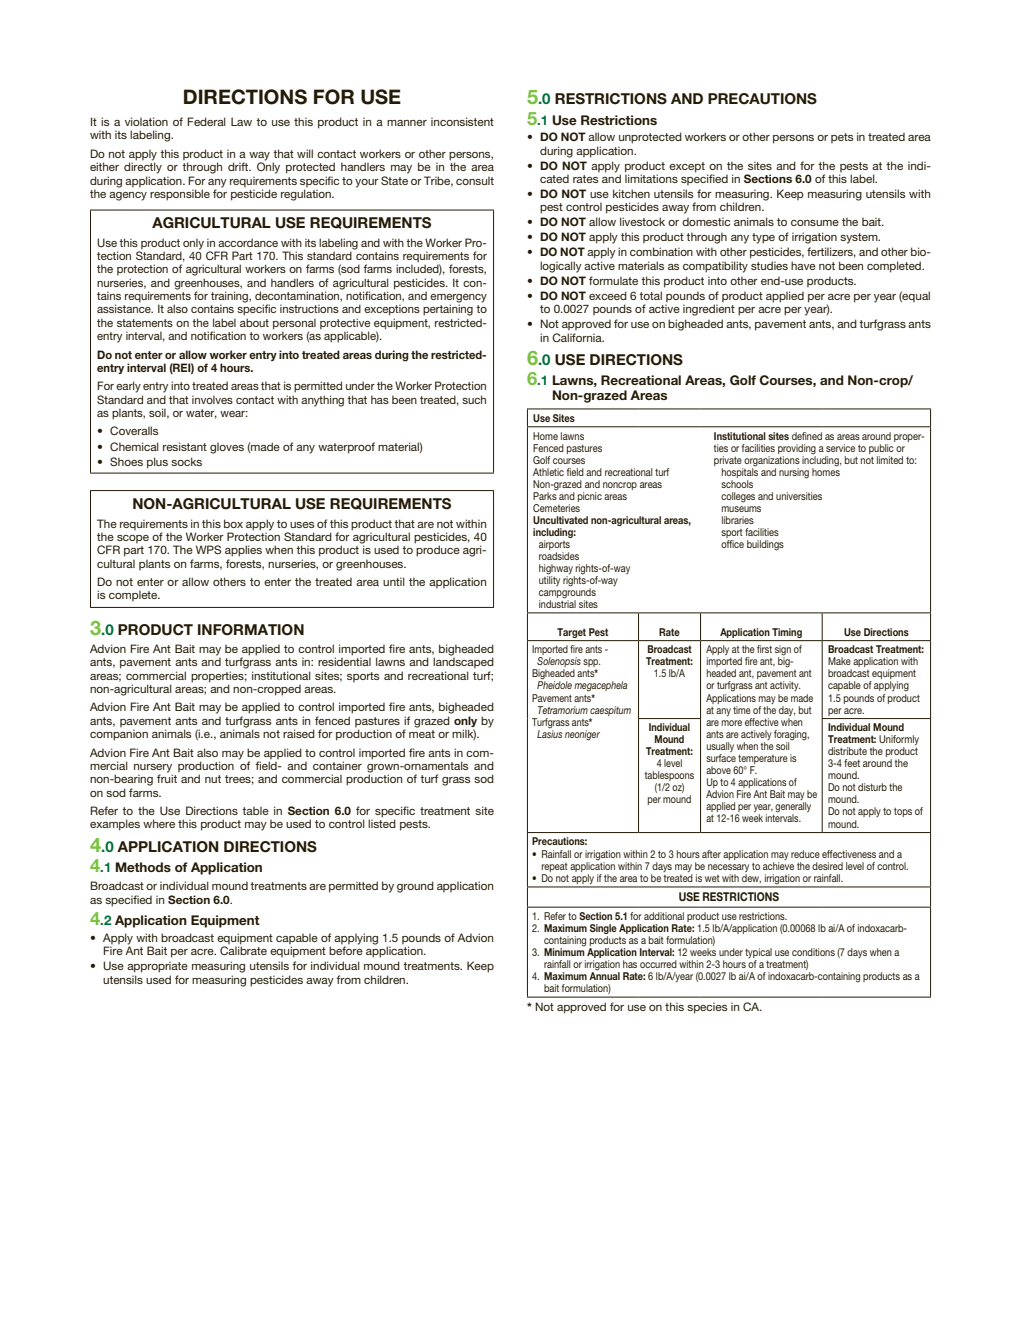 The height and width of the screenshot is (1322, 1021). Describe the element at coordinates (783, 651) in the screenshot. I see `sign` at that location.
